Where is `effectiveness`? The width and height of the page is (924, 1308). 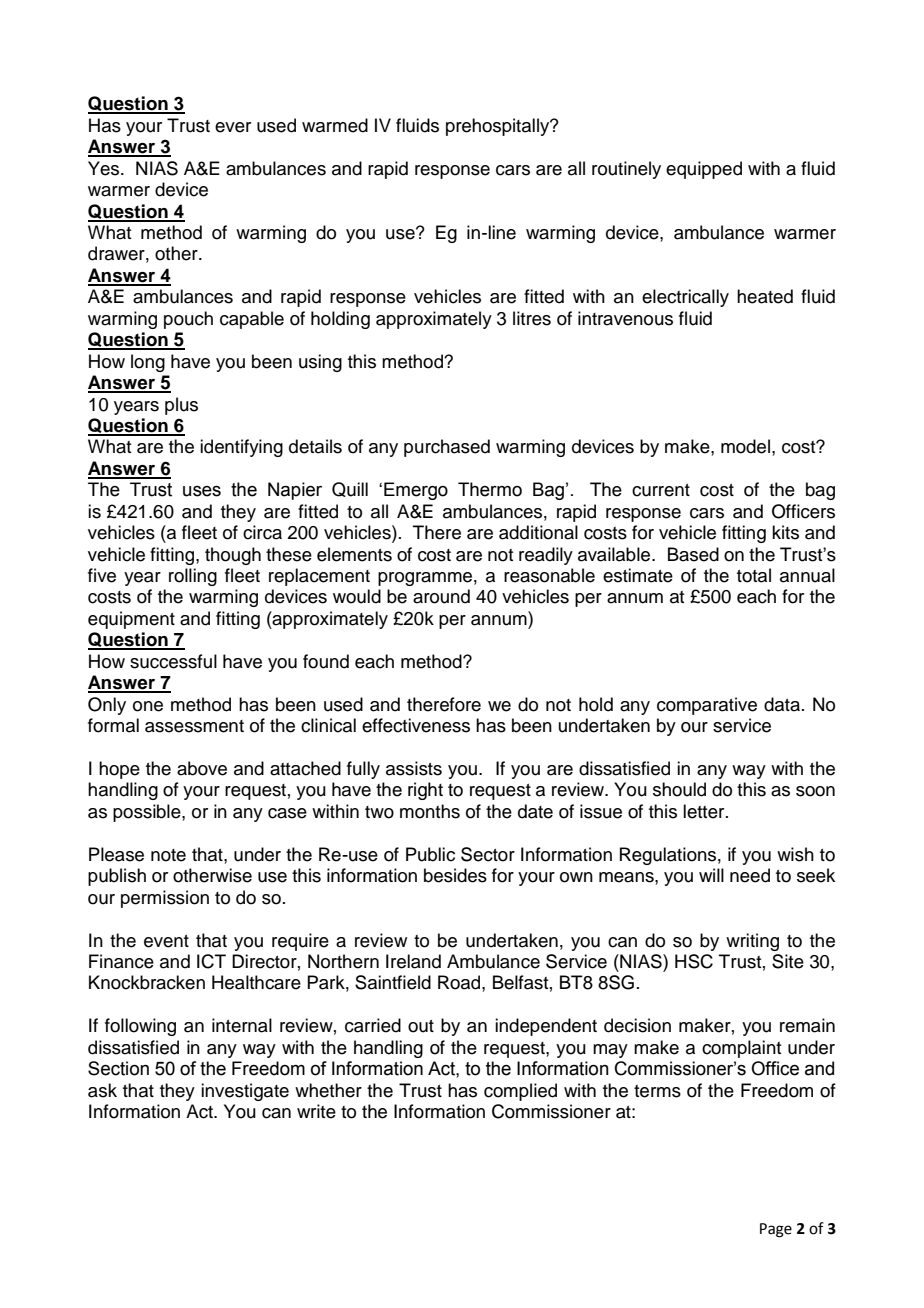
effectiveness is located at coordinates (416, 725).
